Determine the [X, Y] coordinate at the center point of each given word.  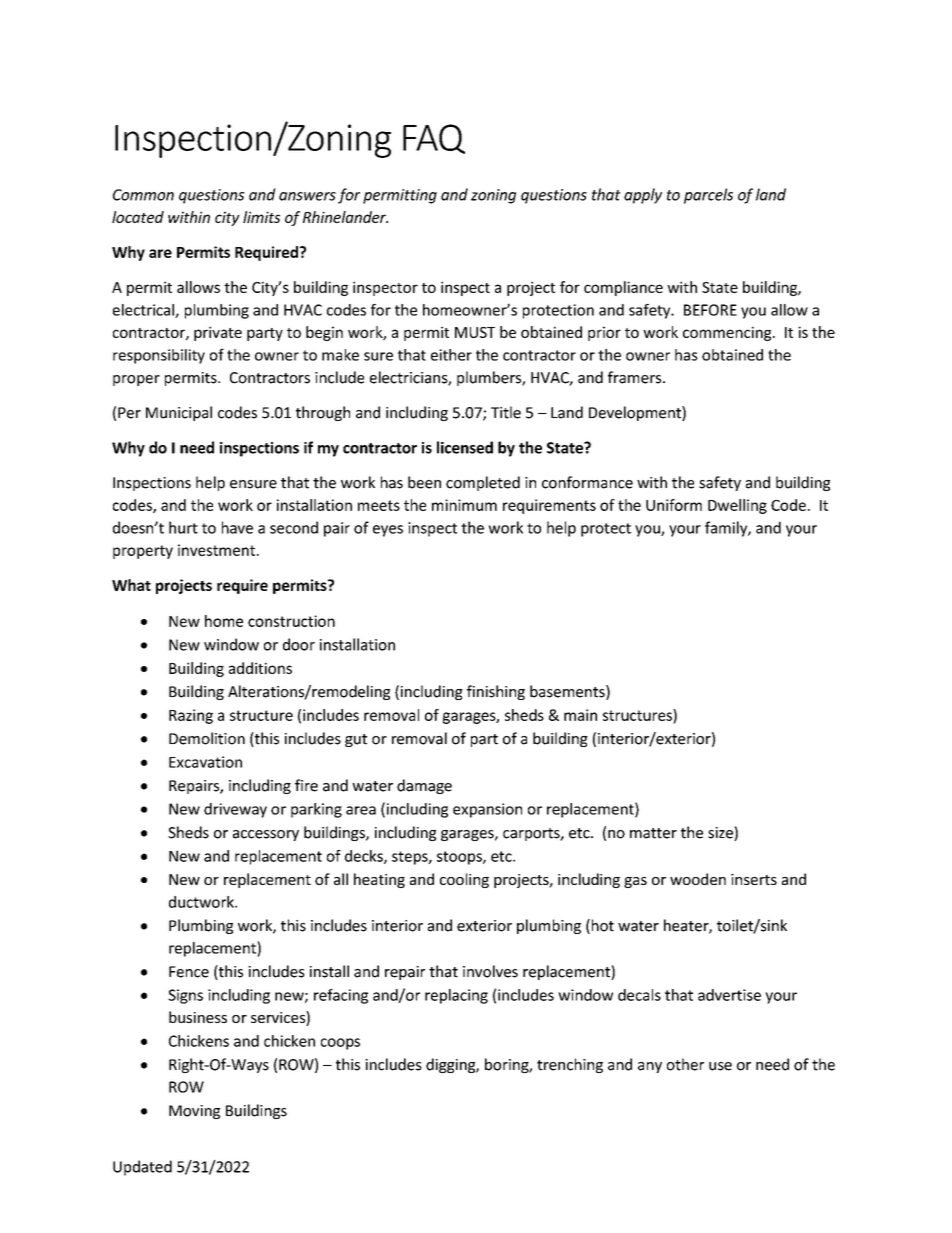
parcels [708, 196]
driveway [235, 810]
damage [424, 786]
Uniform [674, 505]
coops [340, 1044]
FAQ [434, 139]
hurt [183, 527]
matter [653, 833]
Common [143, 195]
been [424, 482]
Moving [194, 1112]
